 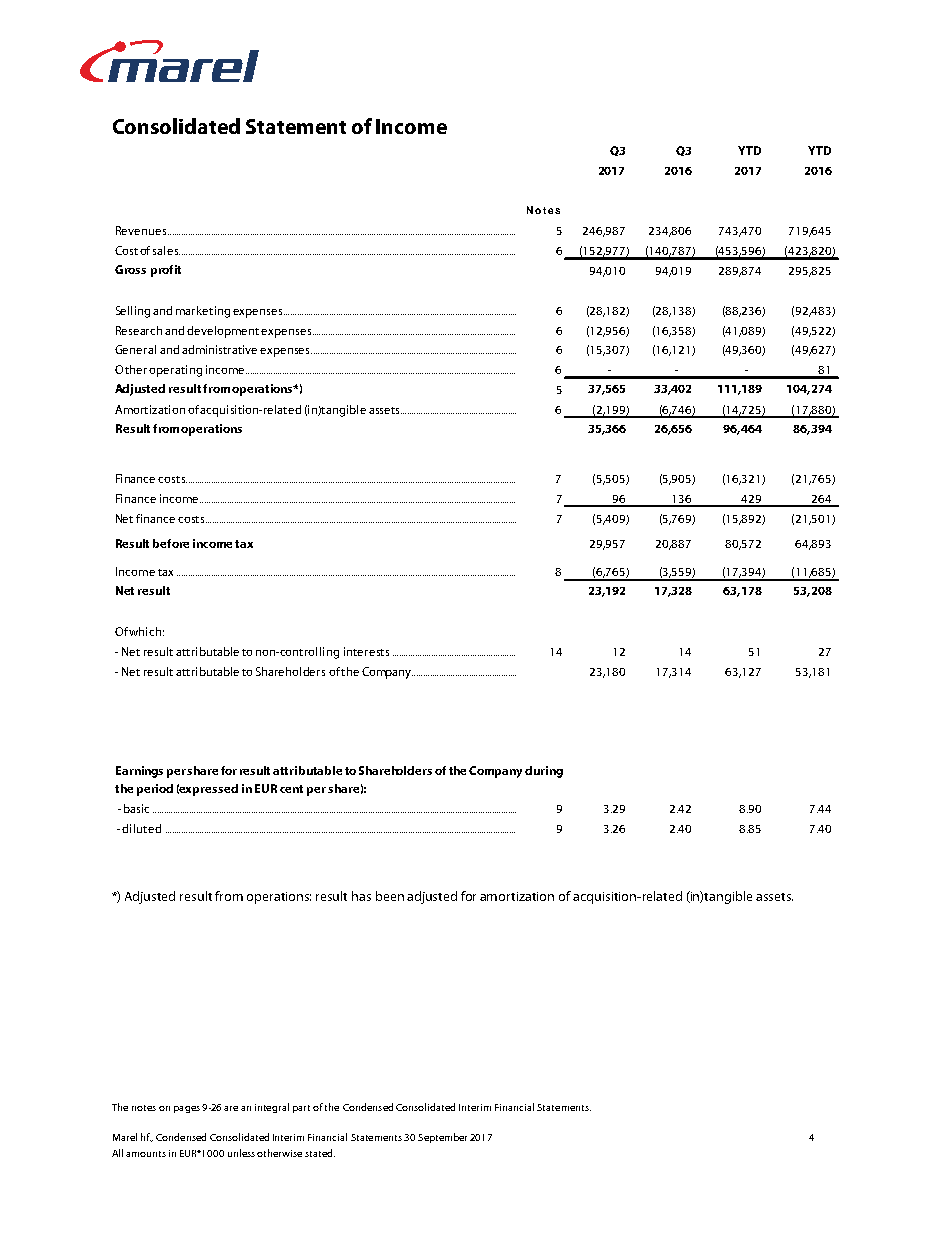 What do you see at coordinates (187, 1109) in the screenshot?
I see `pages` at bounding box center [187, 1109].
